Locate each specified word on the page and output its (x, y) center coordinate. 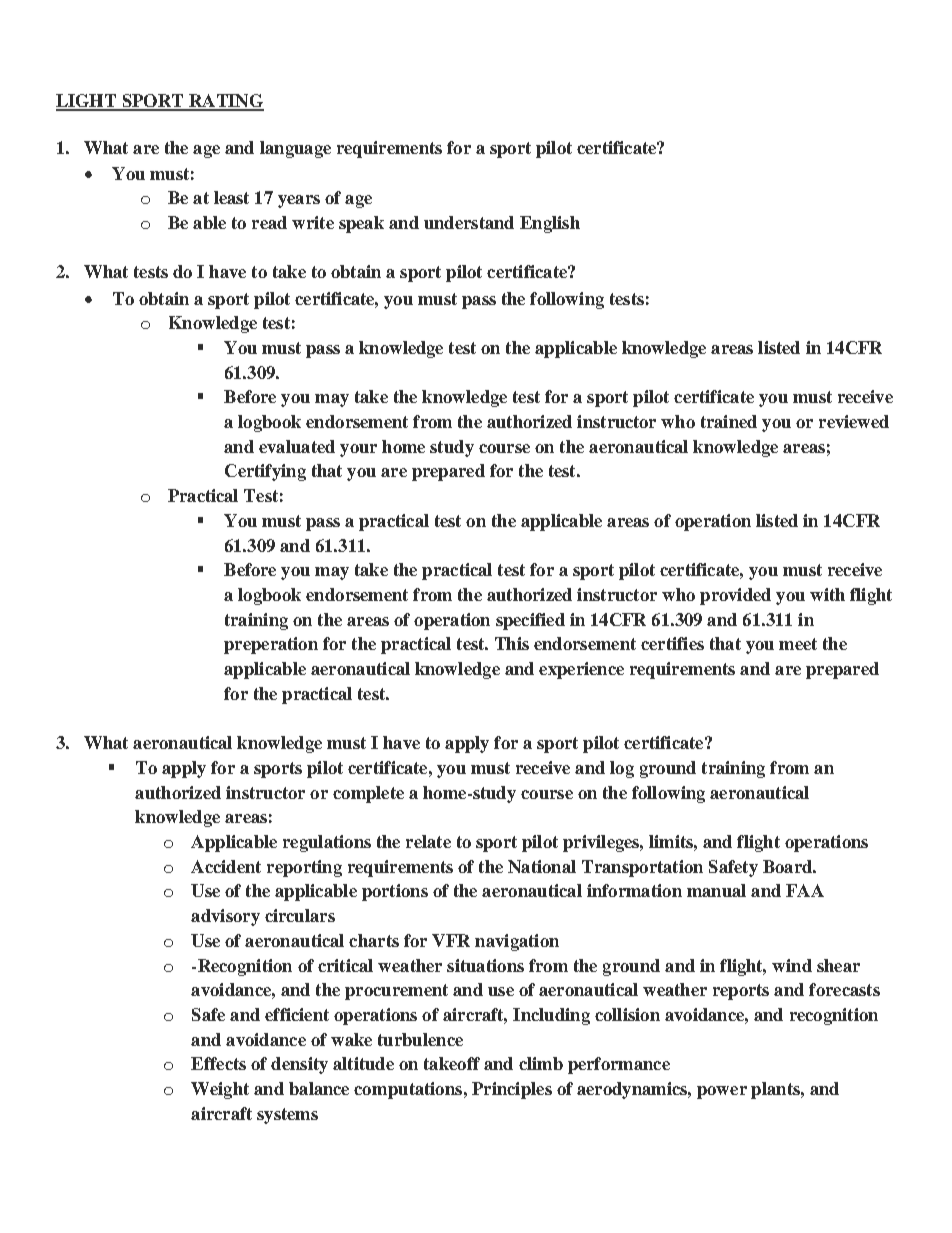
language (295, 149)
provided (735, 596)
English (550, 224)
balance (319, 1088)
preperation (271, 645)
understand (469, 222)
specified (530, 621)
